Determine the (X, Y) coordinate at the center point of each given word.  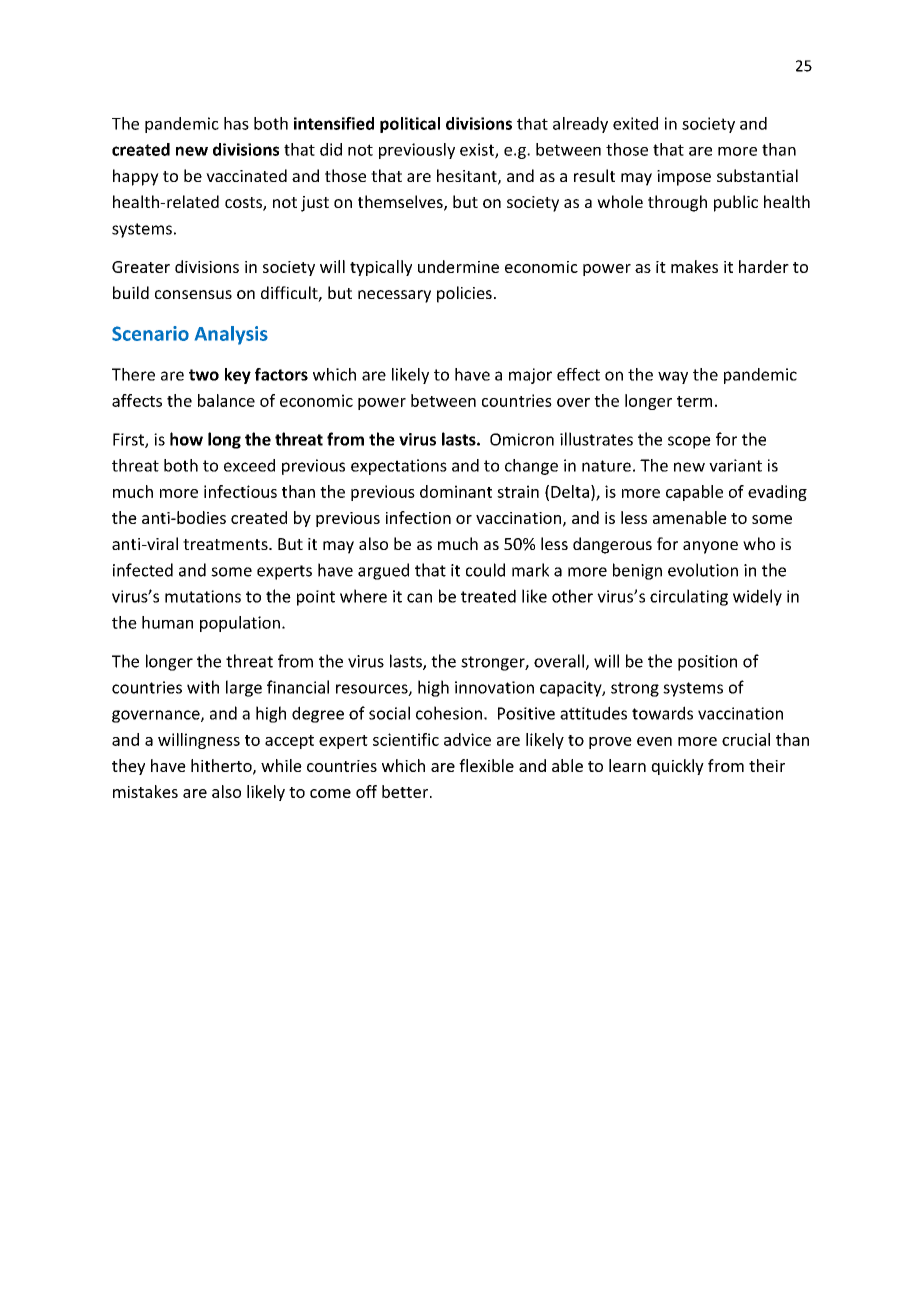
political (410, 125)
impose (684, 178)
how (186, 439)
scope (689, 442)
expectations (399, 467)
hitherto (222, 766)
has (236, 123)
